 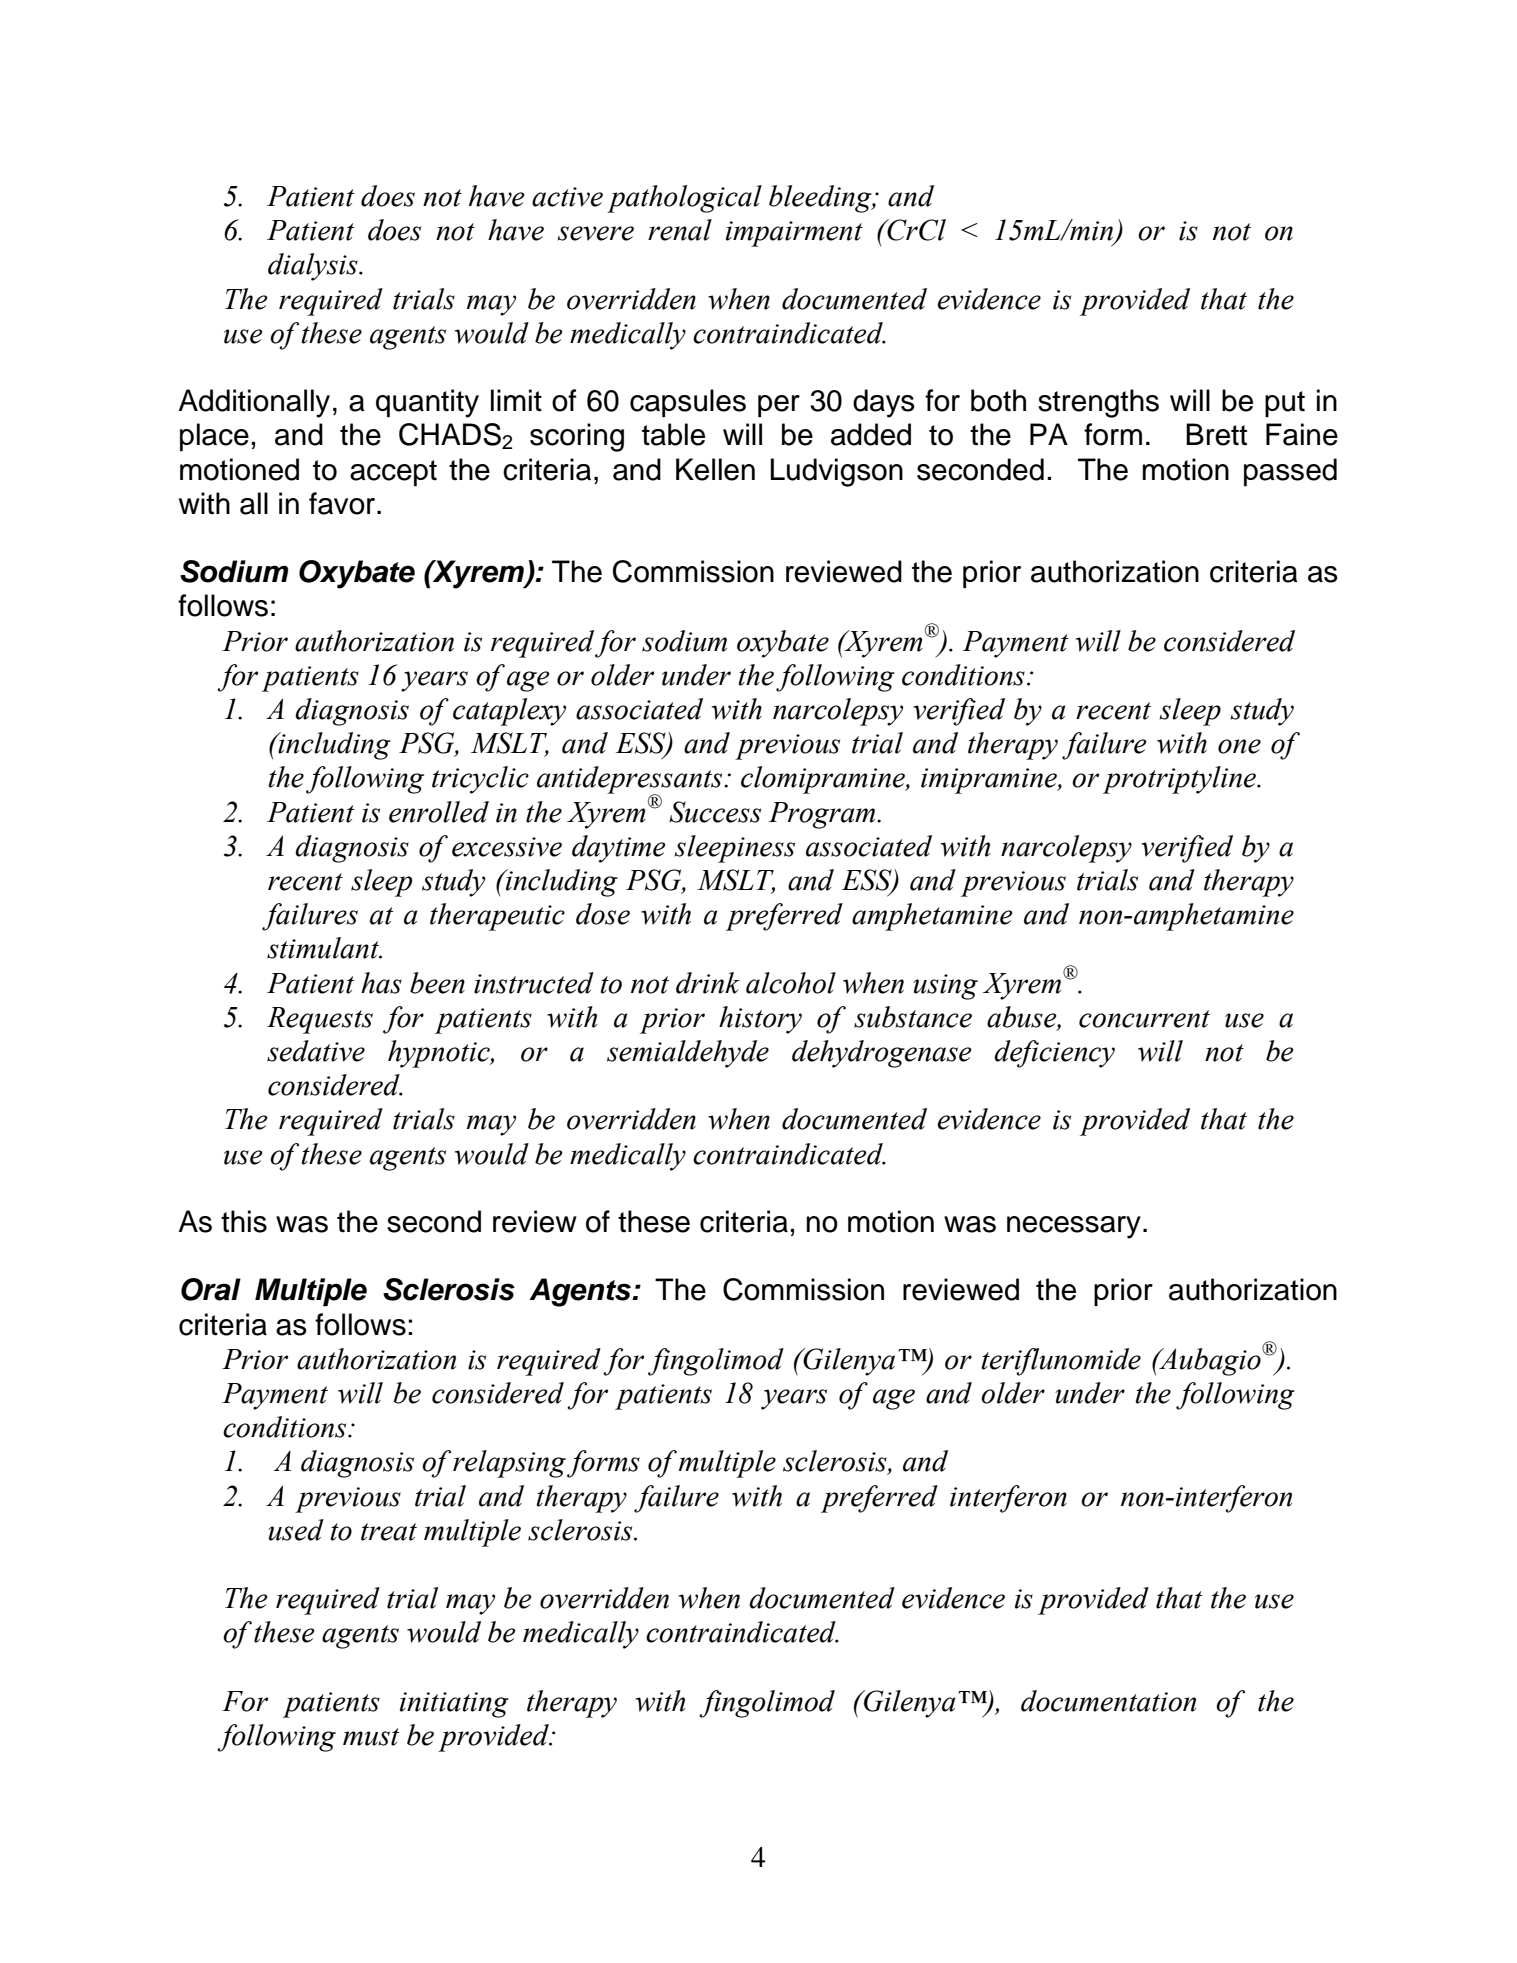 I want to click on dialysis, so click(x=314, y=267).
